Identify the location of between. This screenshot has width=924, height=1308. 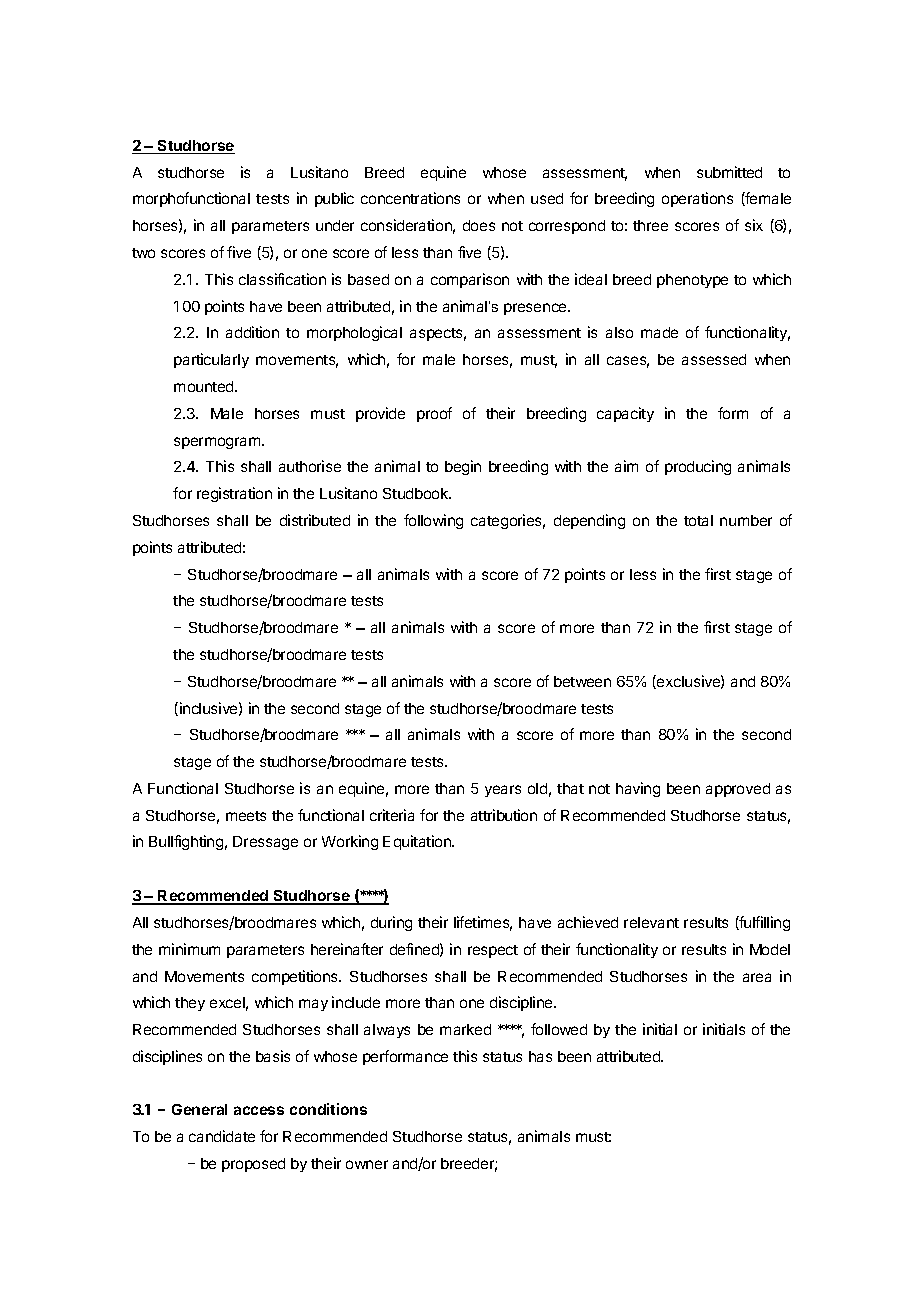
(582, 681).
